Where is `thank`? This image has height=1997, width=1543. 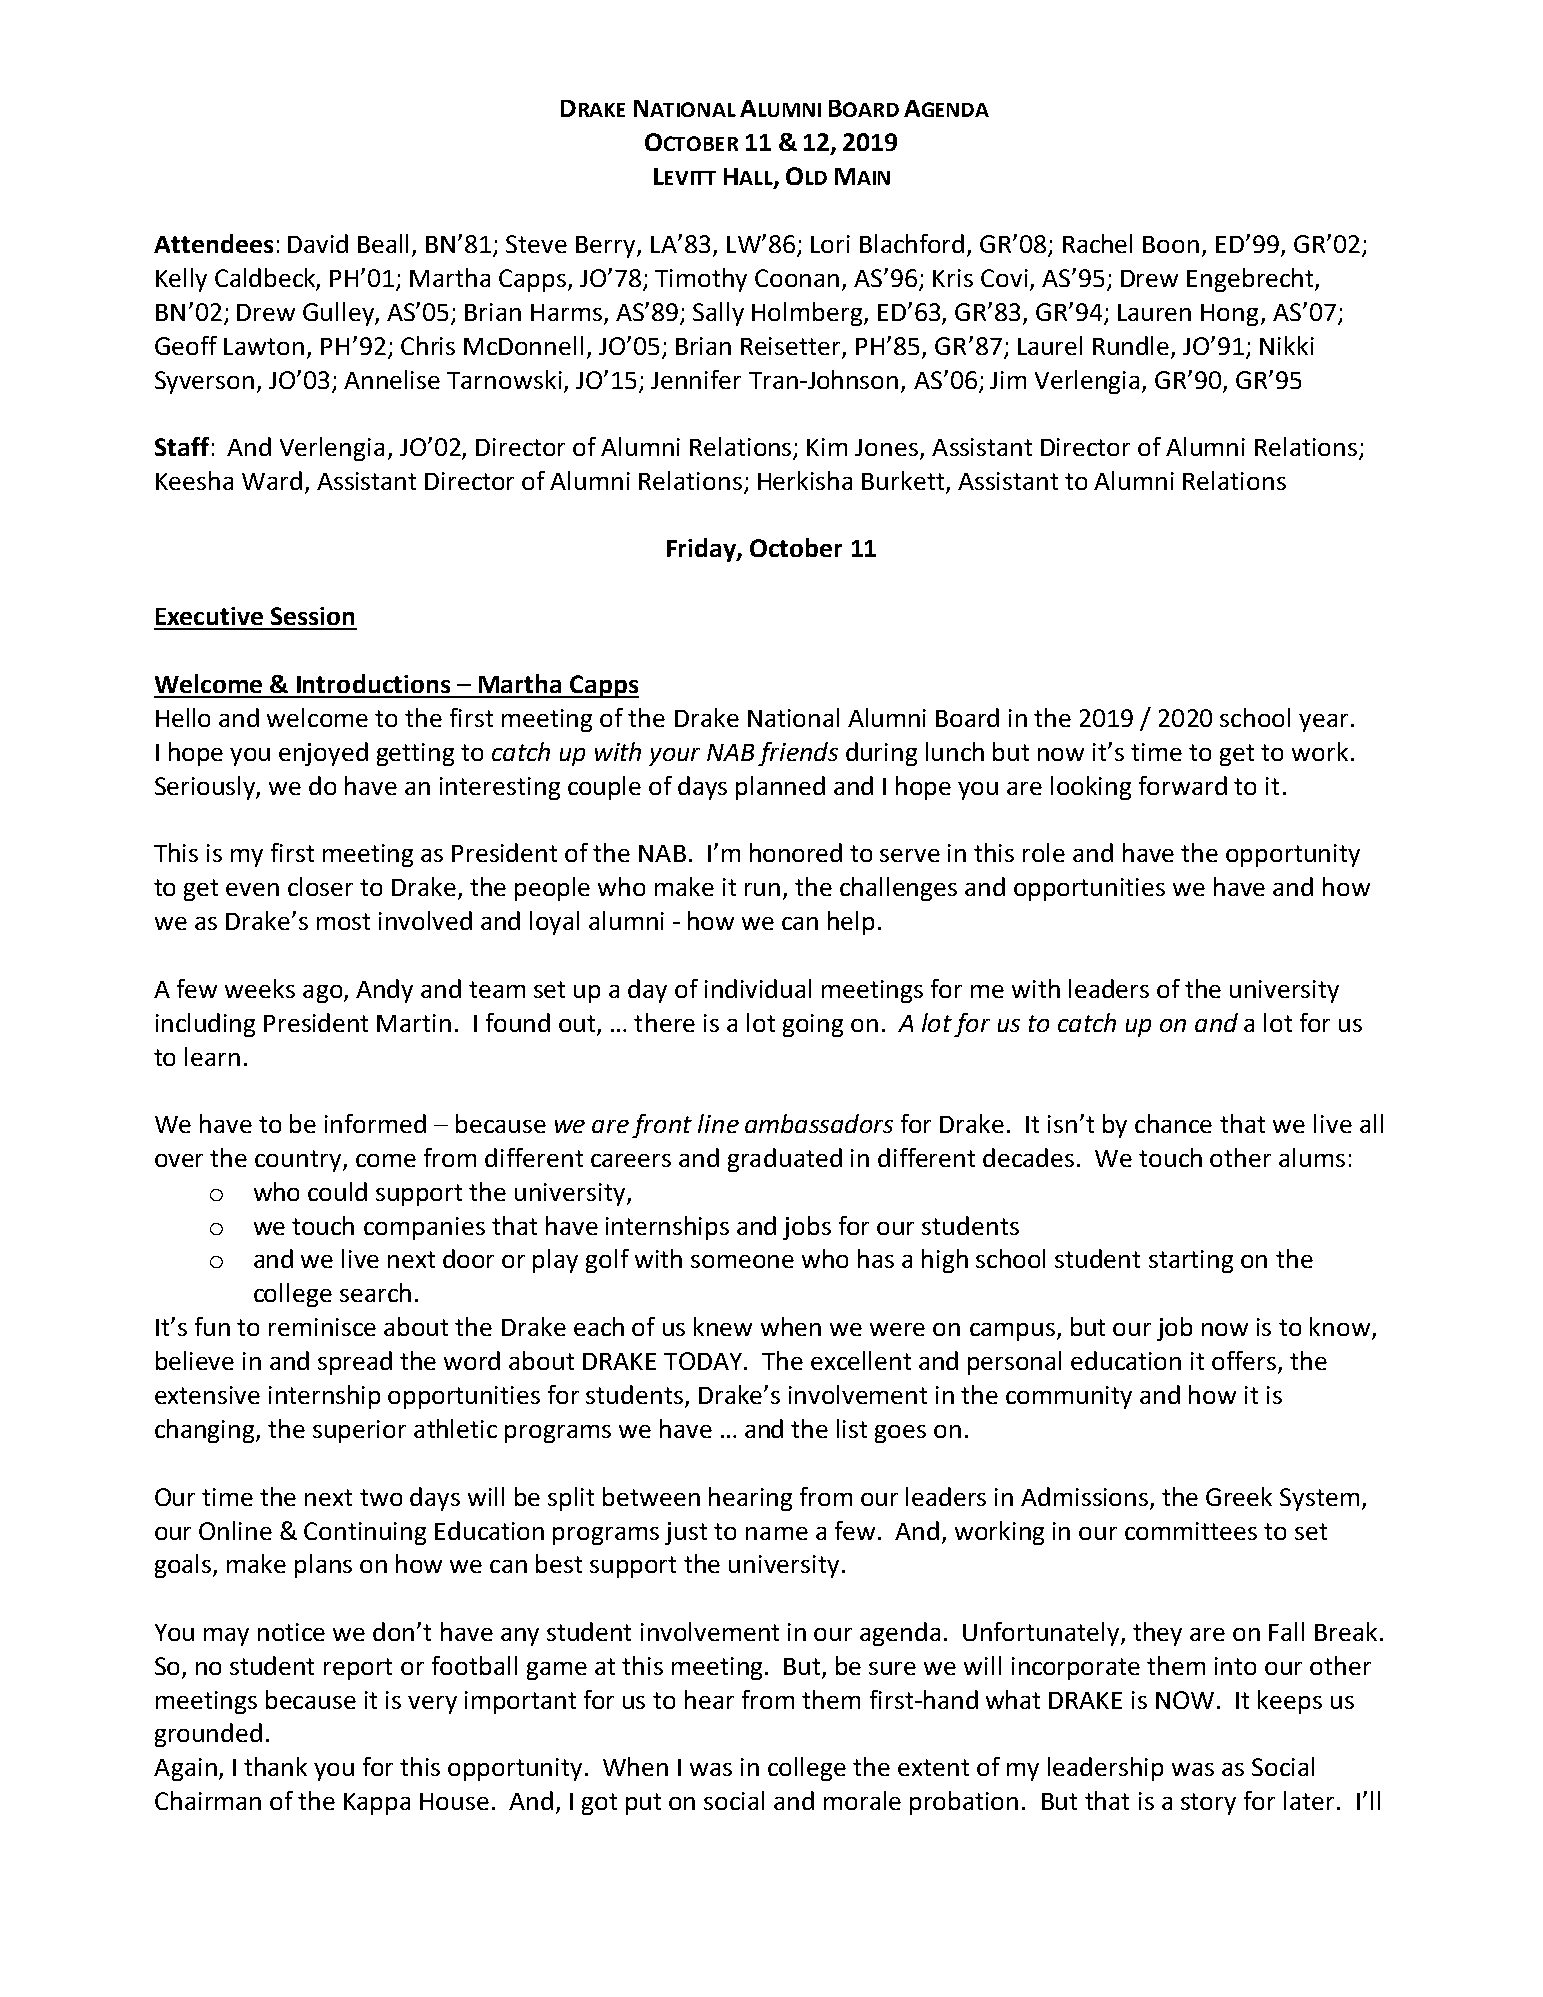
thank is located at coordinates (275, 1766).
